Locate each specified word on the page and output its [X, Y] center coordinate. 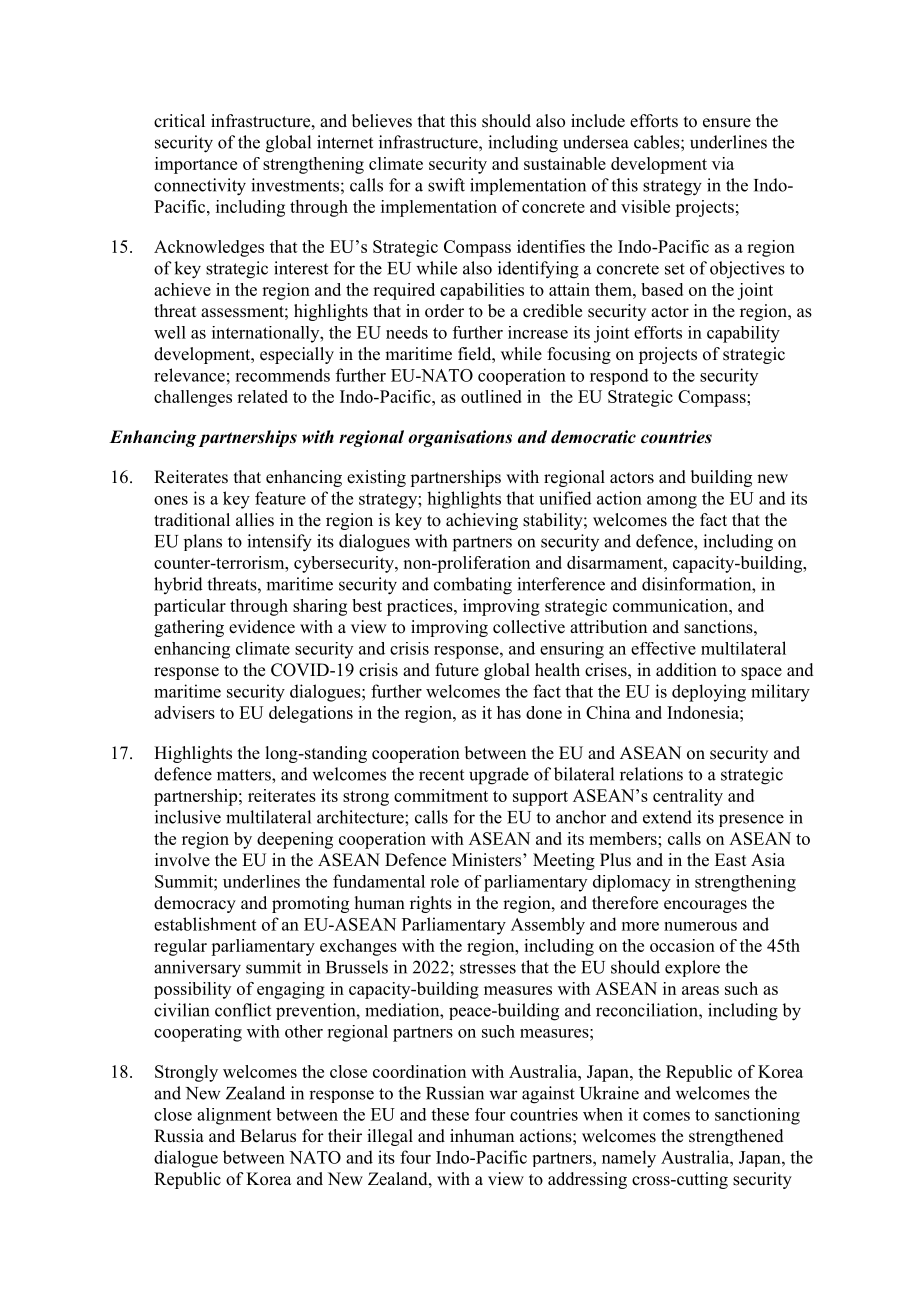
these [450, 1114]
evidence [262, 627]
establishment [205, 924]
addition [686, 670]
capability [743, 334]
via [723, 163]
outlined [491, 396]
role [444, 881]
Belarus [268, 1136]
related [262, 396]
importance [196, 165]
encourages [705, 906]
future [457, 670]
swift [446, 185]
